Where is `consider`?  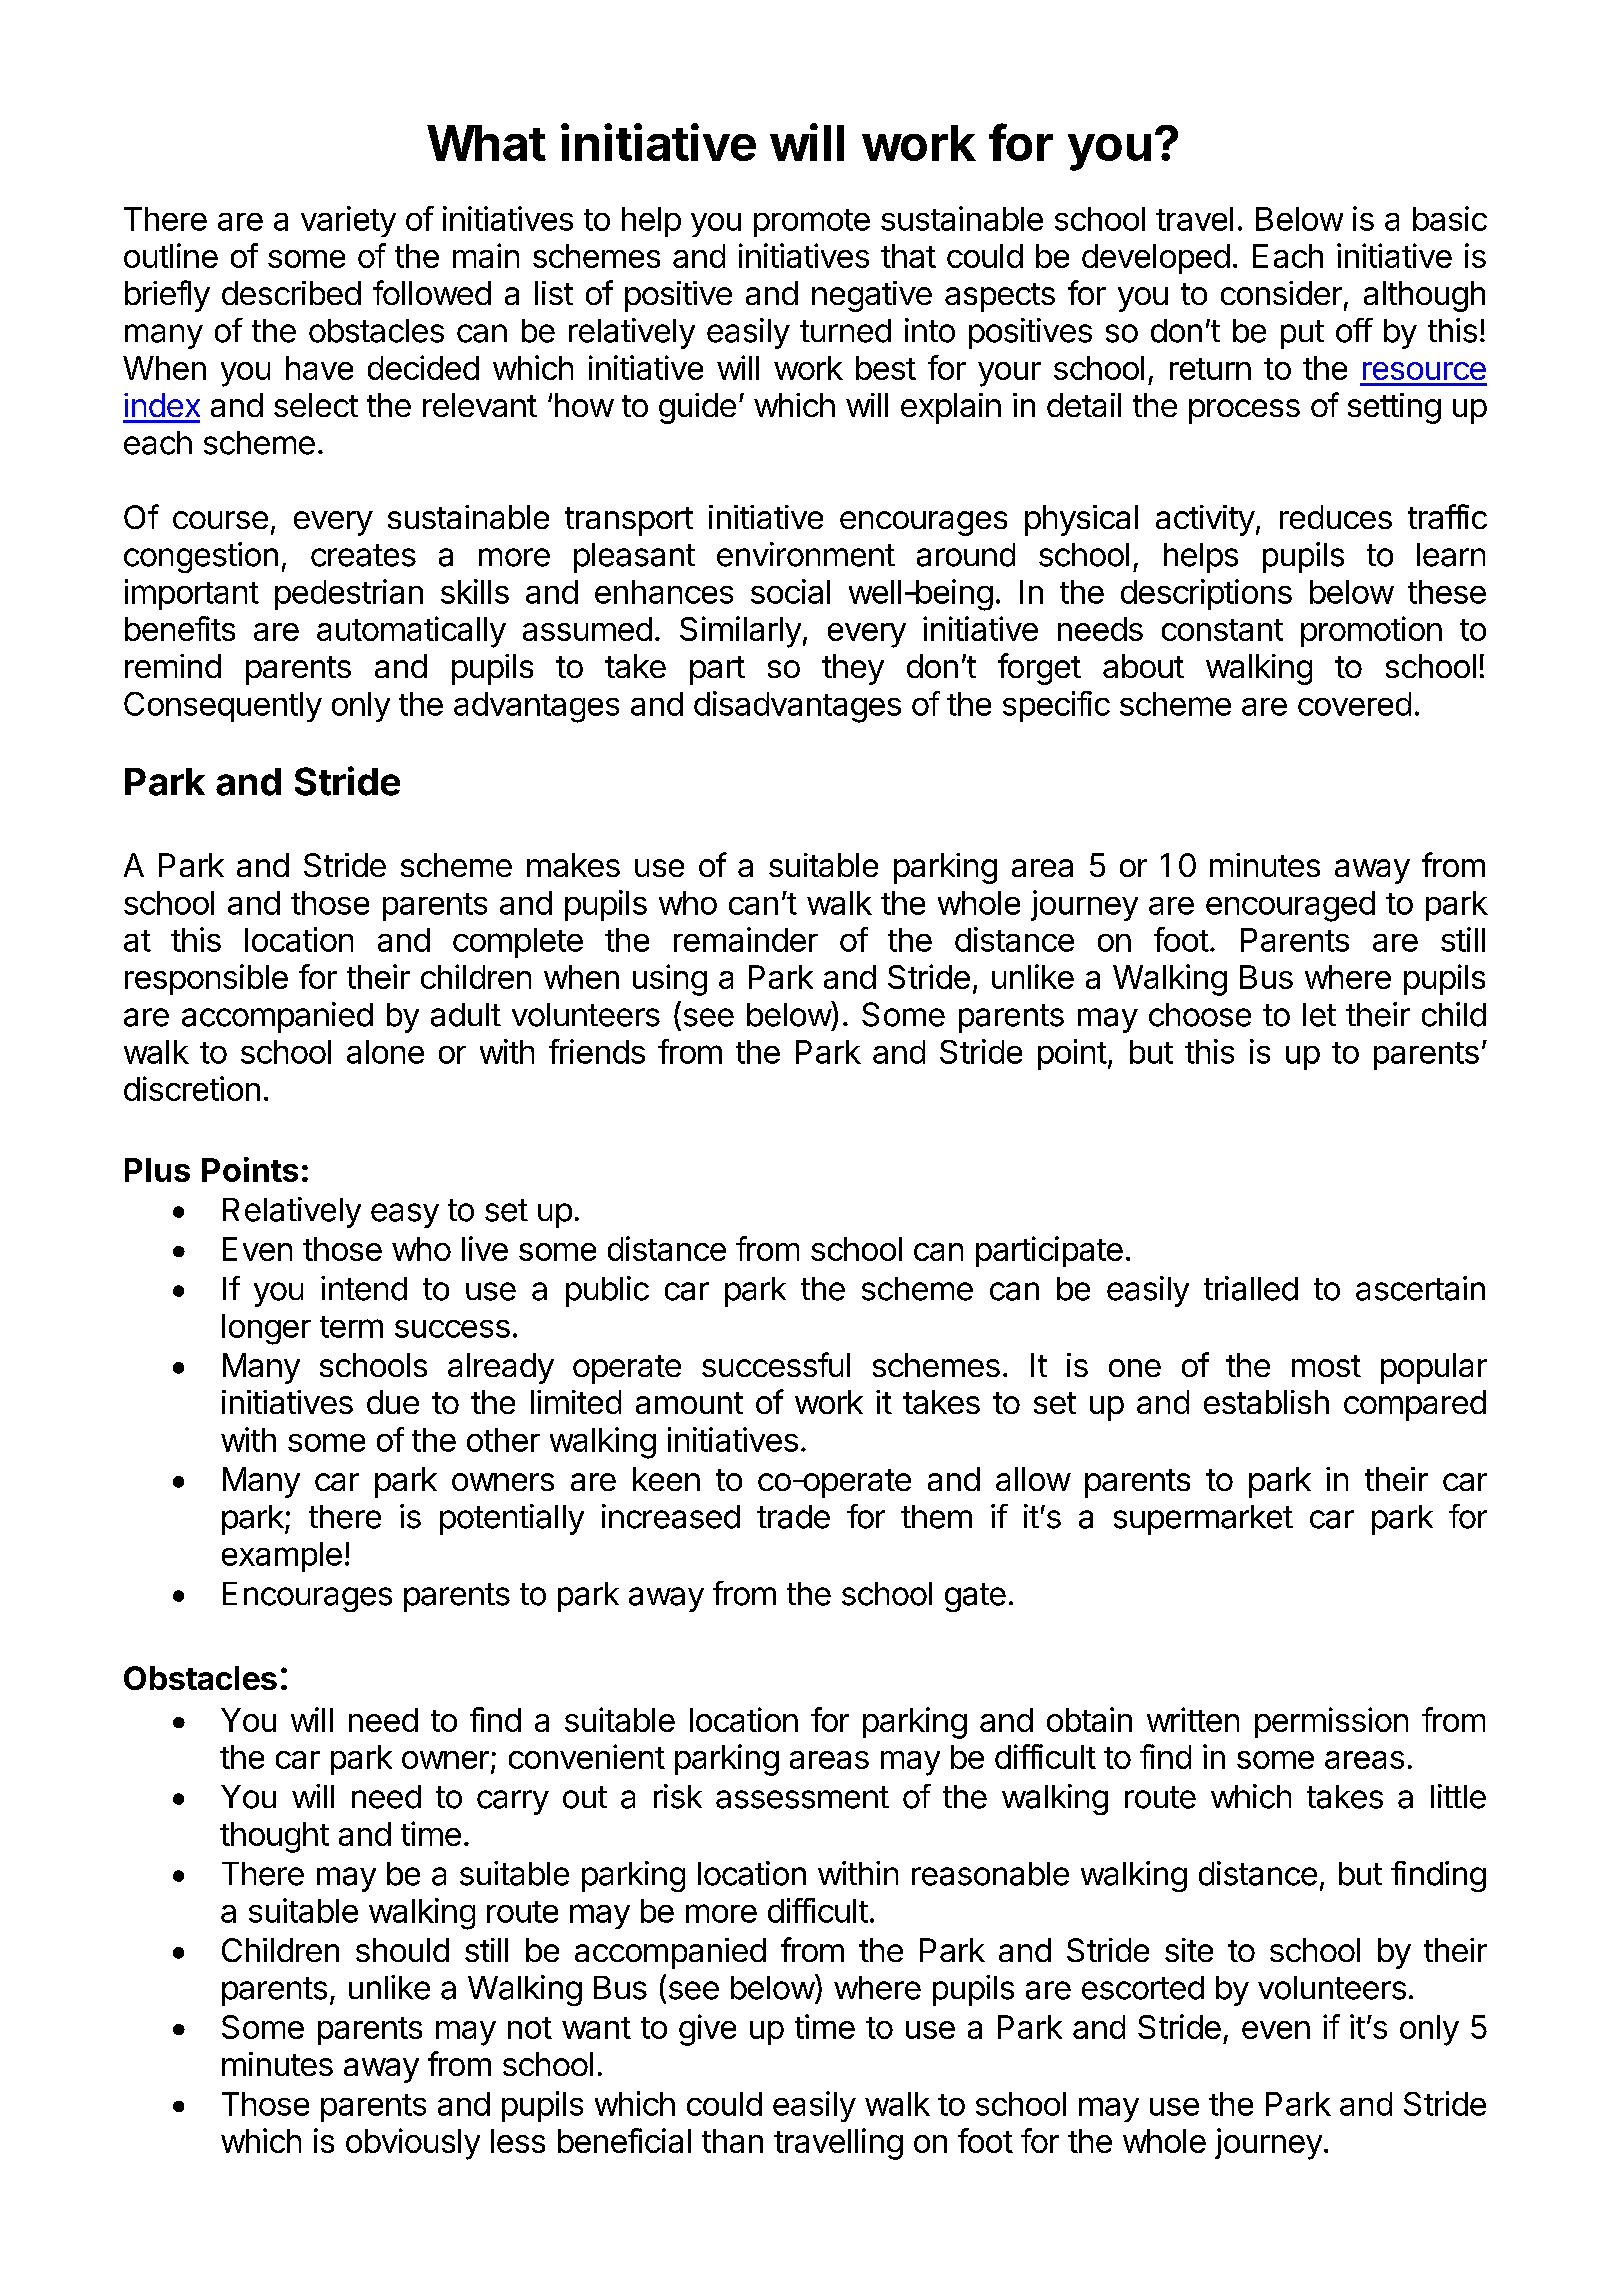 consider is located at coordinates (1281, 293).
